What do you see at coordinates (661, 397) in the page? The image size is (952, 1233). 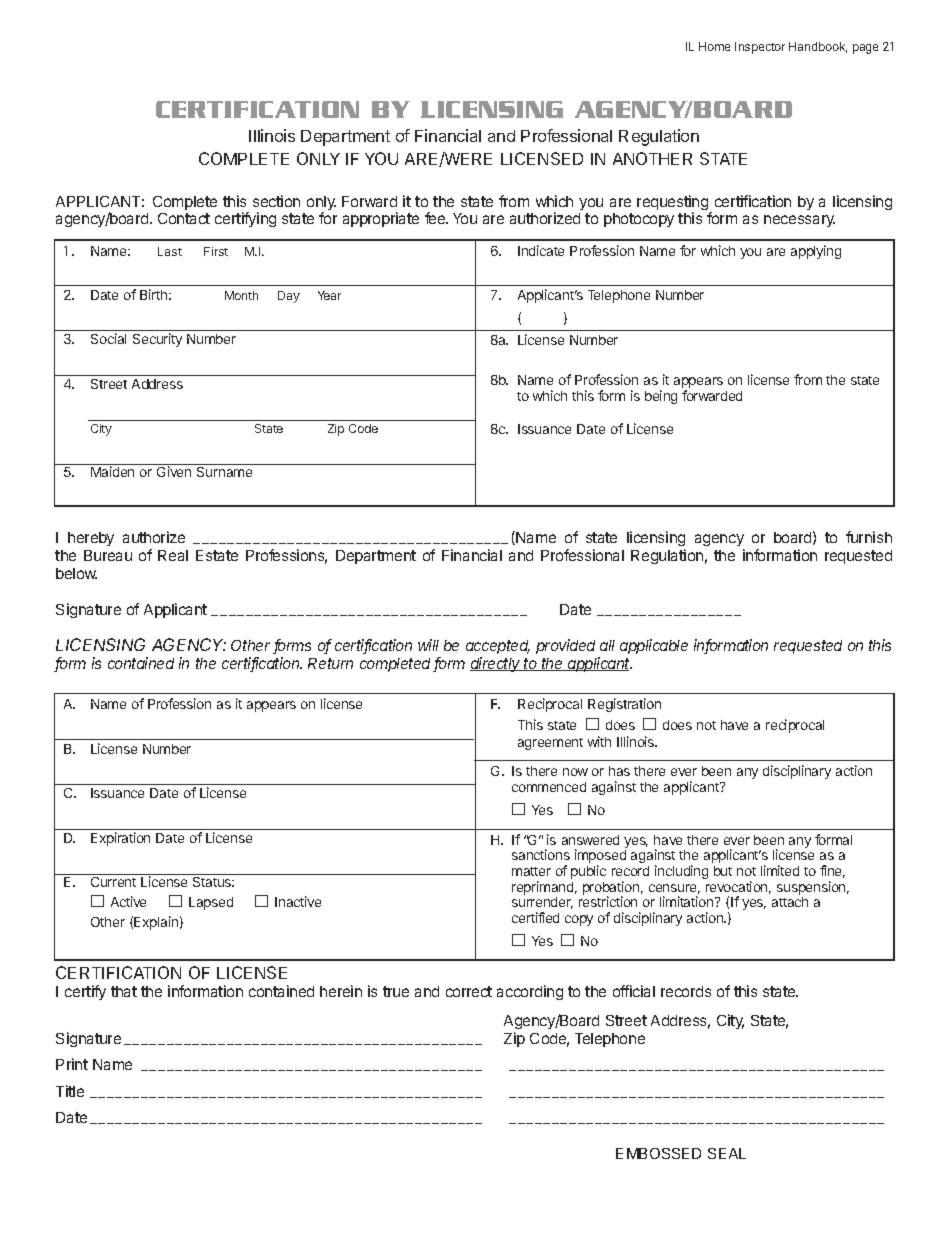 I see `being` at bounding box center [661, 397].
